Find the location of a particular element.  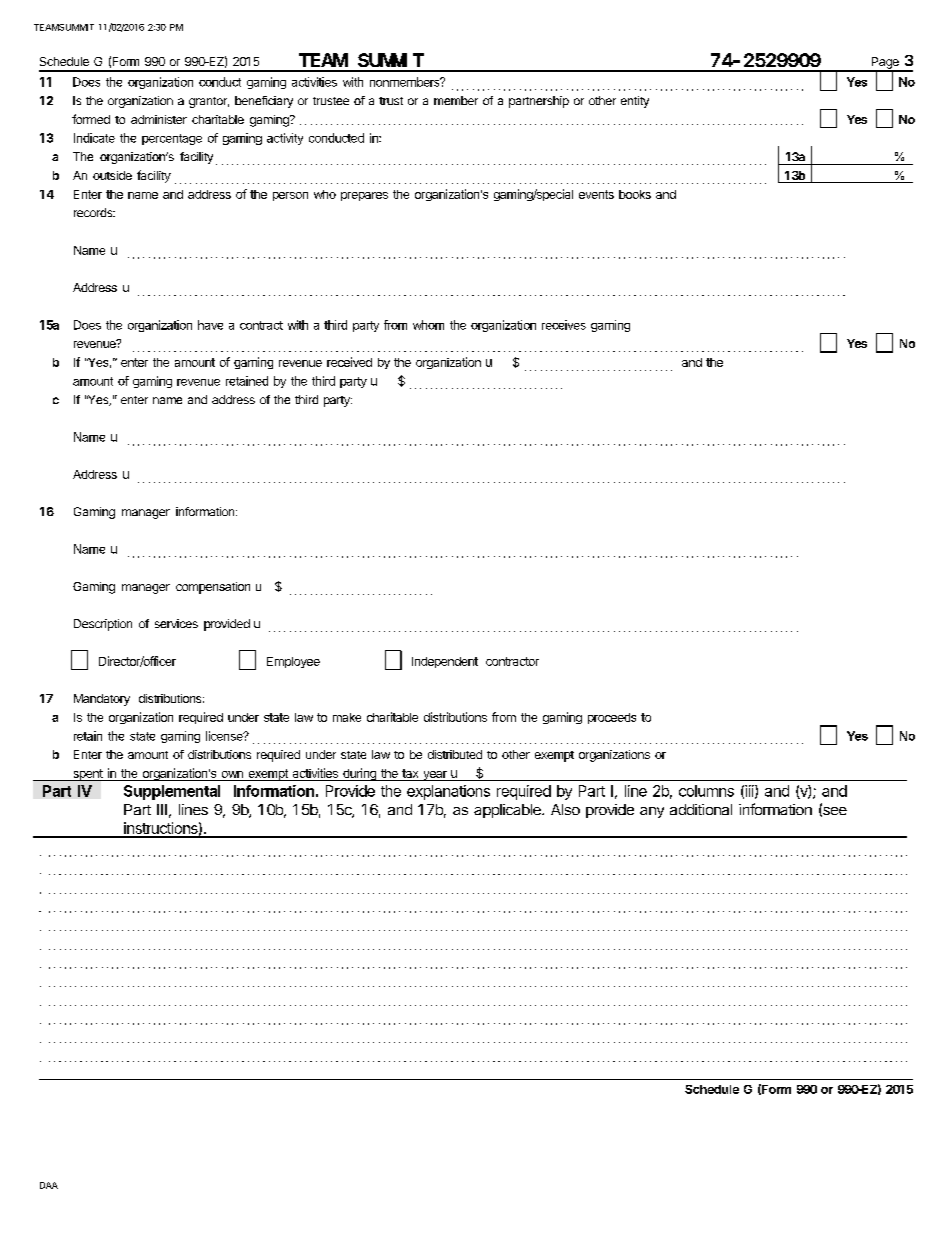

prepares is located at coordinates (364, 196).
